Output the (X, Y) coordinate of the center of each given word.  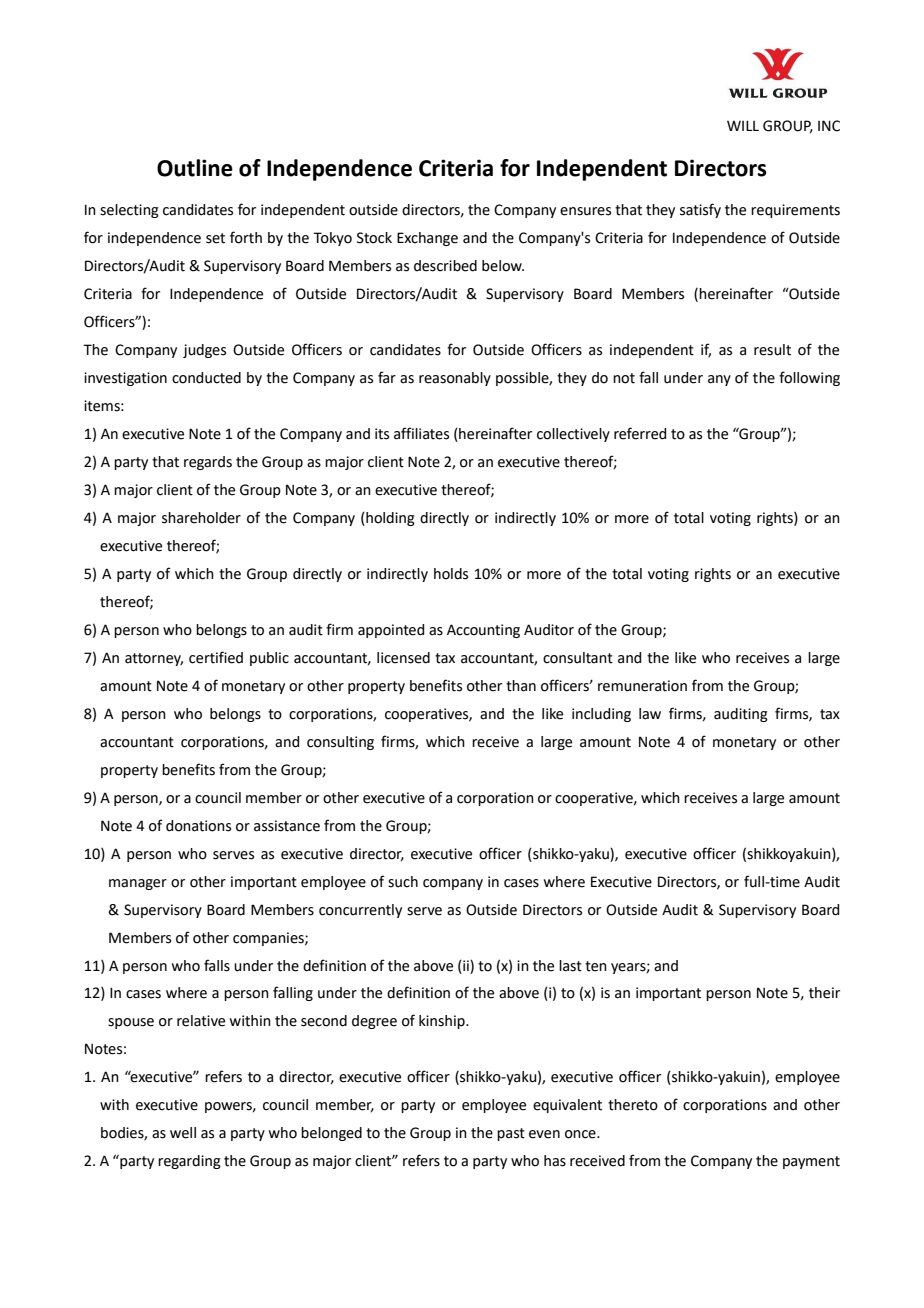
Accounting (483, 631)
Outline (195, 168)
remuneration (642, 686)
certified (216, 657)
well (183, 1133)
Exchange (427, 239)
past (511, 1134)
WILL (743, 125)
